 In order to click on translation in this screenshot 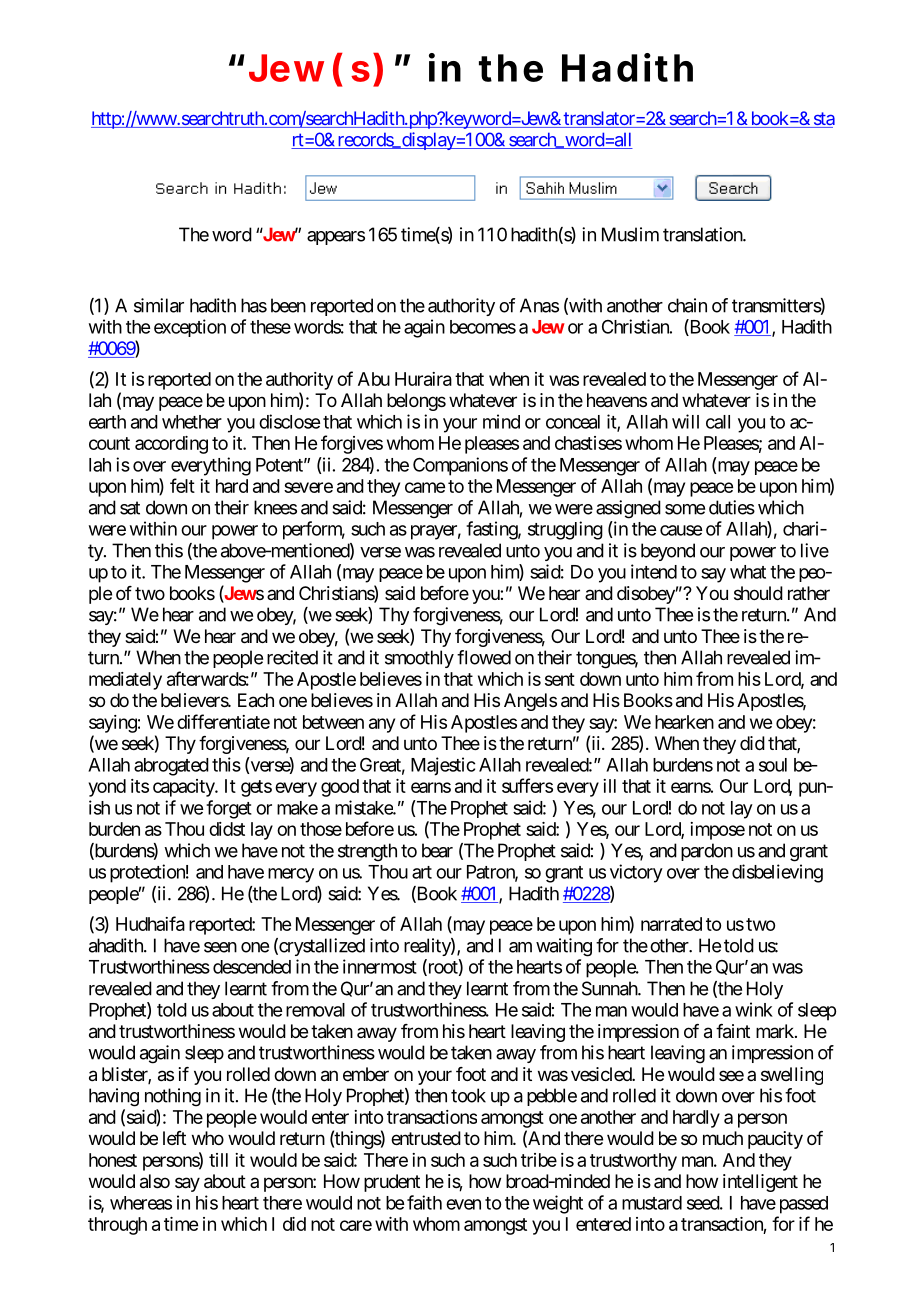, I will do `click(703, 234)`.
